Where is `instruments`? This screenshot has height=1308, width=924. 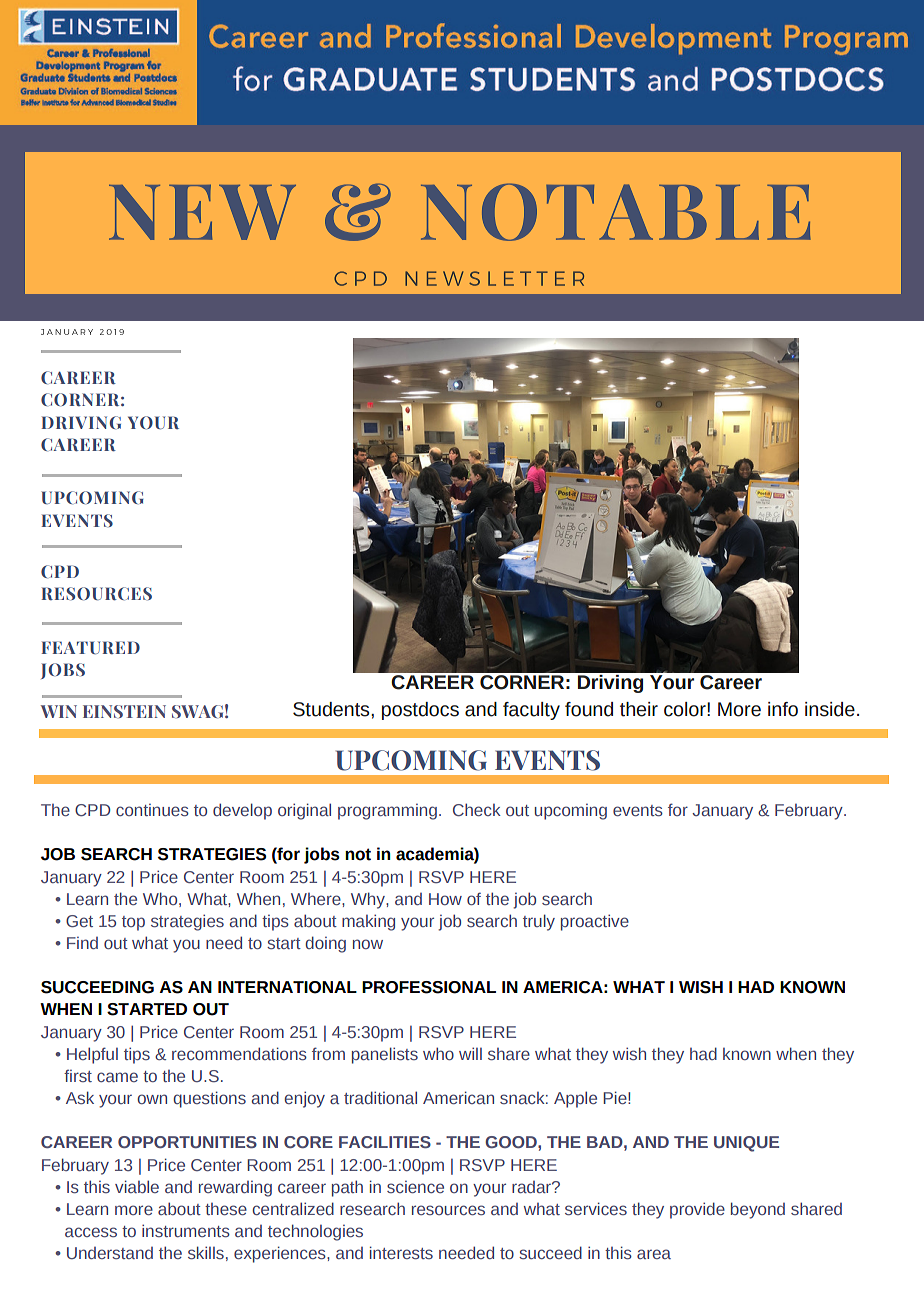 instruments is located at coordinates (186, 1230).
